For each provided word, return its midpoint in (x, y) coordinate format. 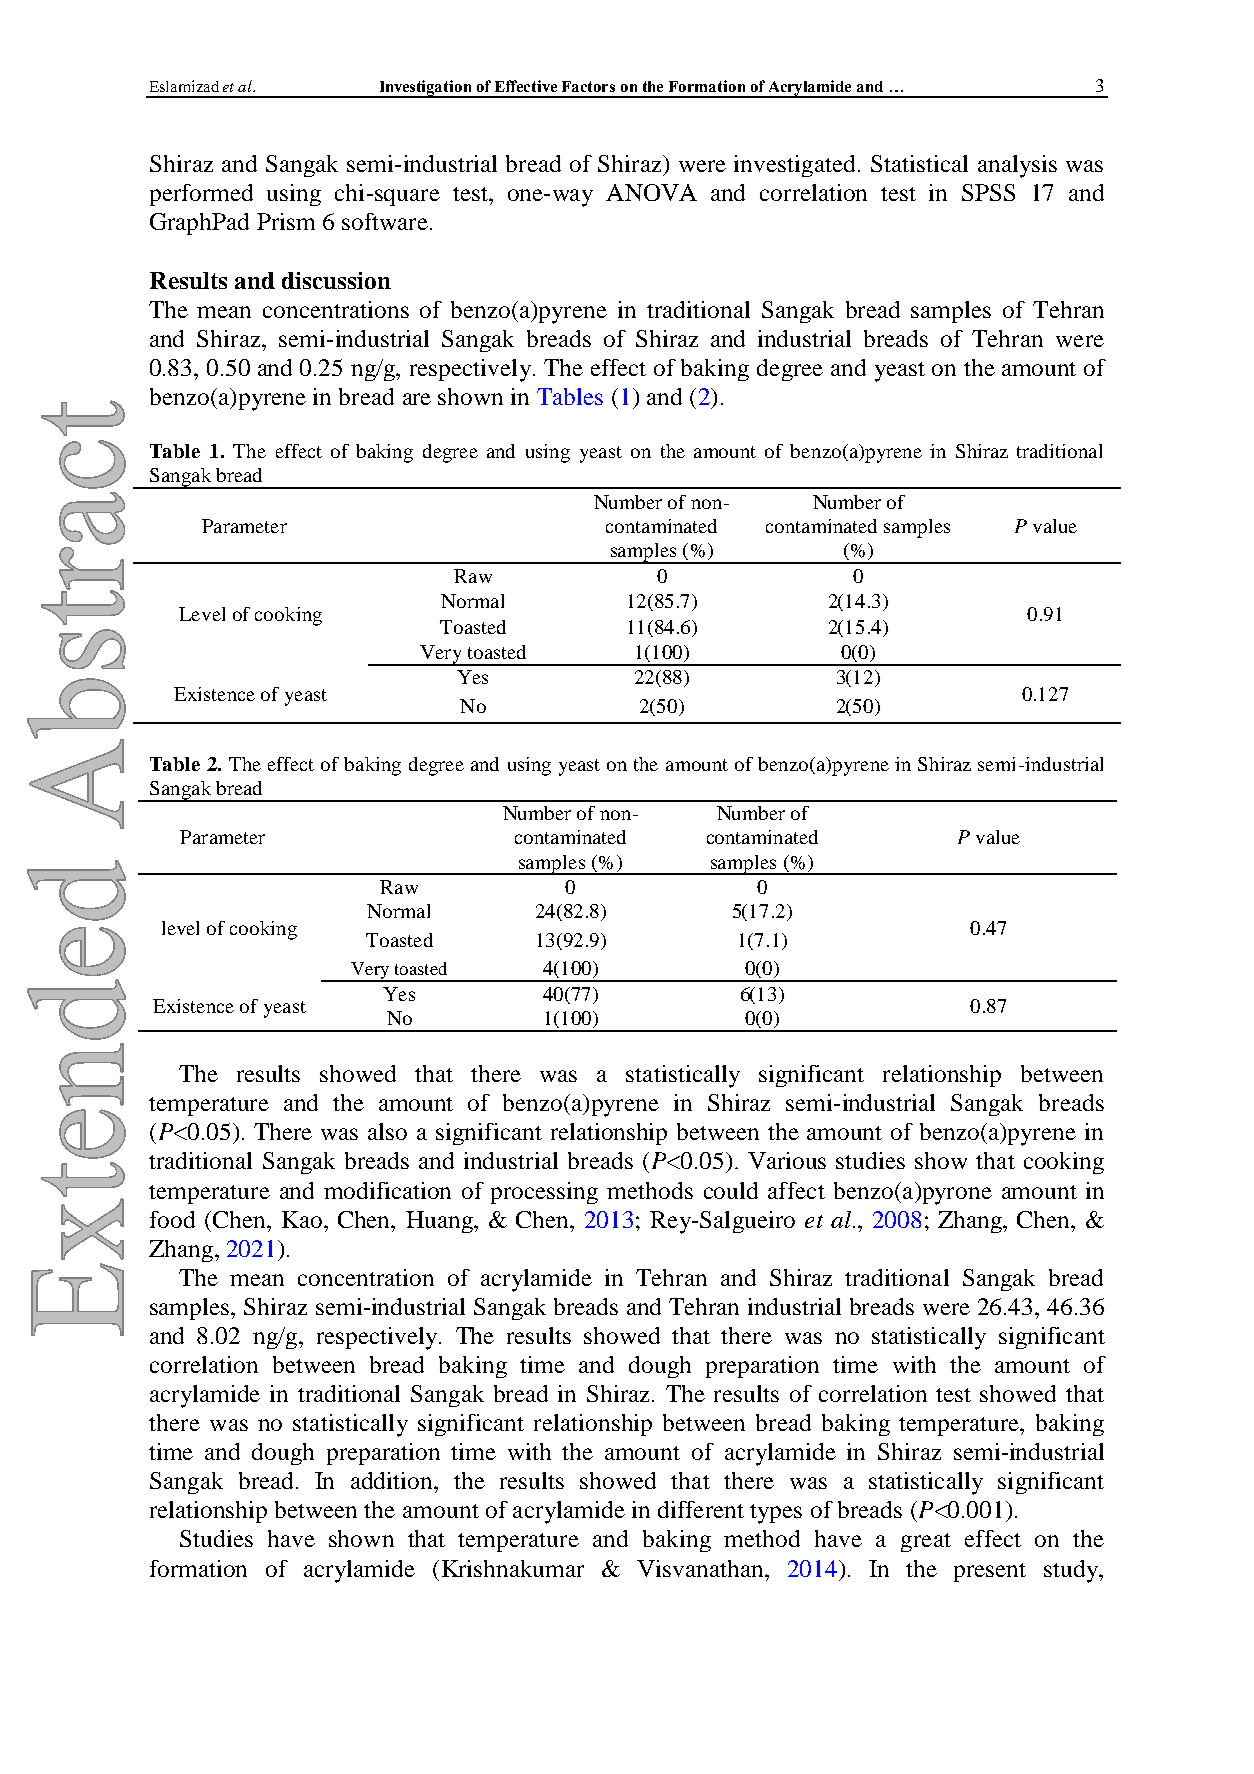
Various (787, 1160)
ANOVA (651, 192)
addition (393, 1480)
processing (544, 1193)
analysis (1017, 166)
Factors (588, 86)
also (387, 1131)
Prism (286, 221)
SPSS (988, 192)
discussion (336, 280)
